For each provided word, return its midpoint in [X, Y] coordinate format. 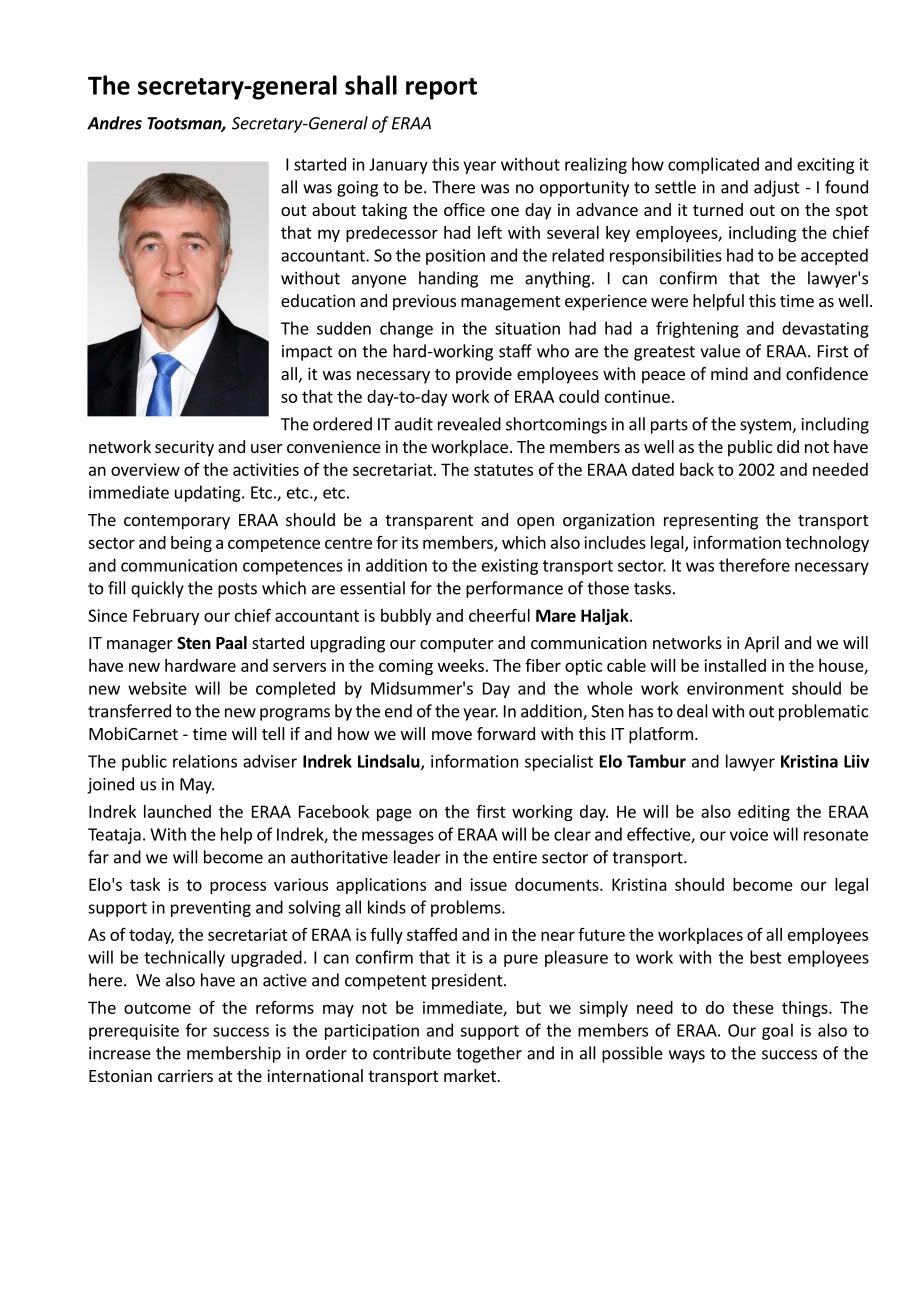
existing [510, 567]
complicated [713, 165]
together [489, 1054]
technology [827, 544]
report [441, 89]
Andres [114, 123]
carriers [185, 1075]
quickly [157, 589]
